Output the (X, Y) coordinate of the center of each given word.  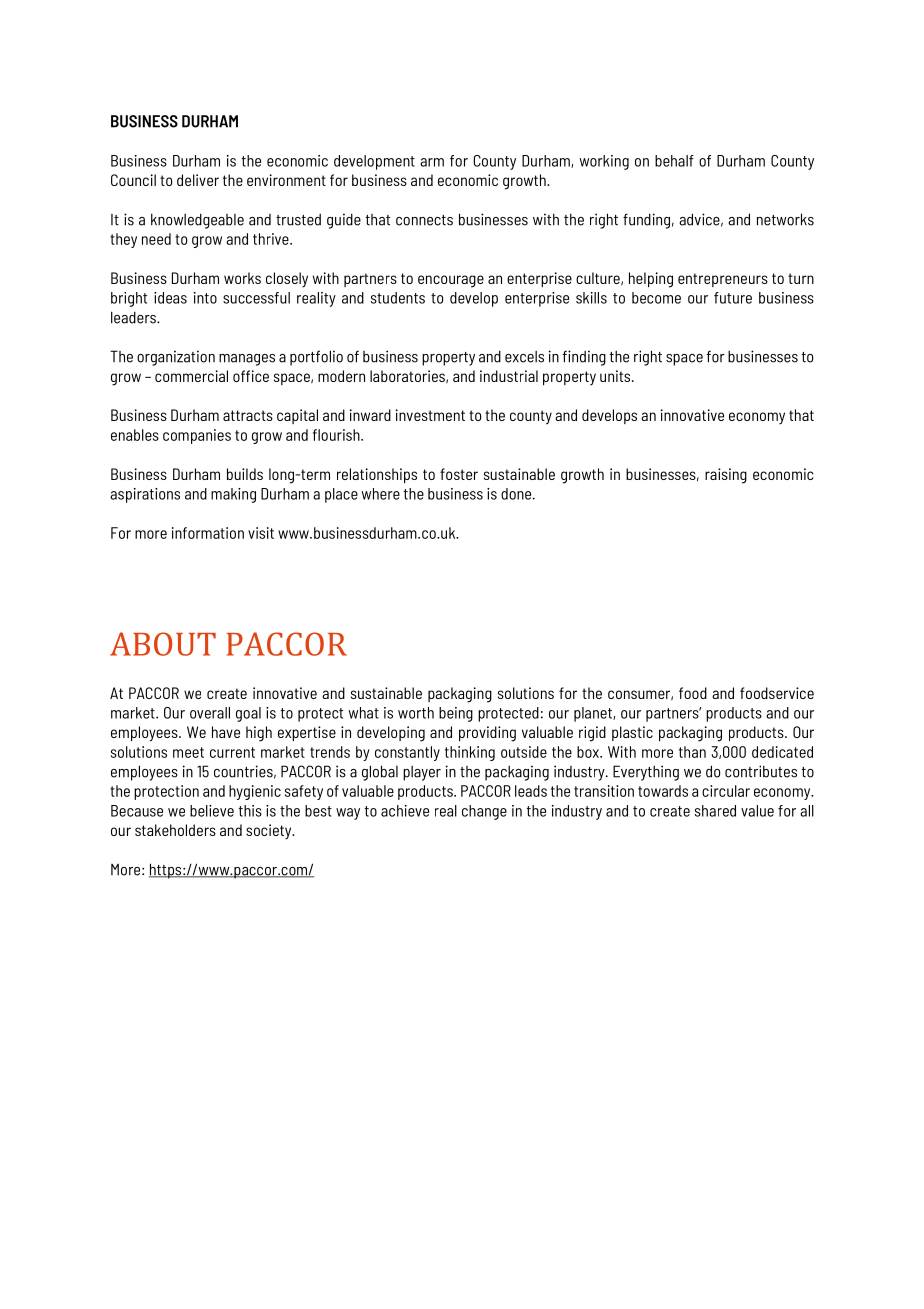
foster (459, 474)
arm (432, 162)
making (233, 495)
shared (715, 811)
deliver (198, 180)
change (484, 812)
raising (726, 476)
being (456, 714)
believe (212, 811)
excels (524, 357)
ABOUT (163, 644)
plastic (632, 733)
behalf (674, 161)
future (733, 298)
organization (176, 358)
